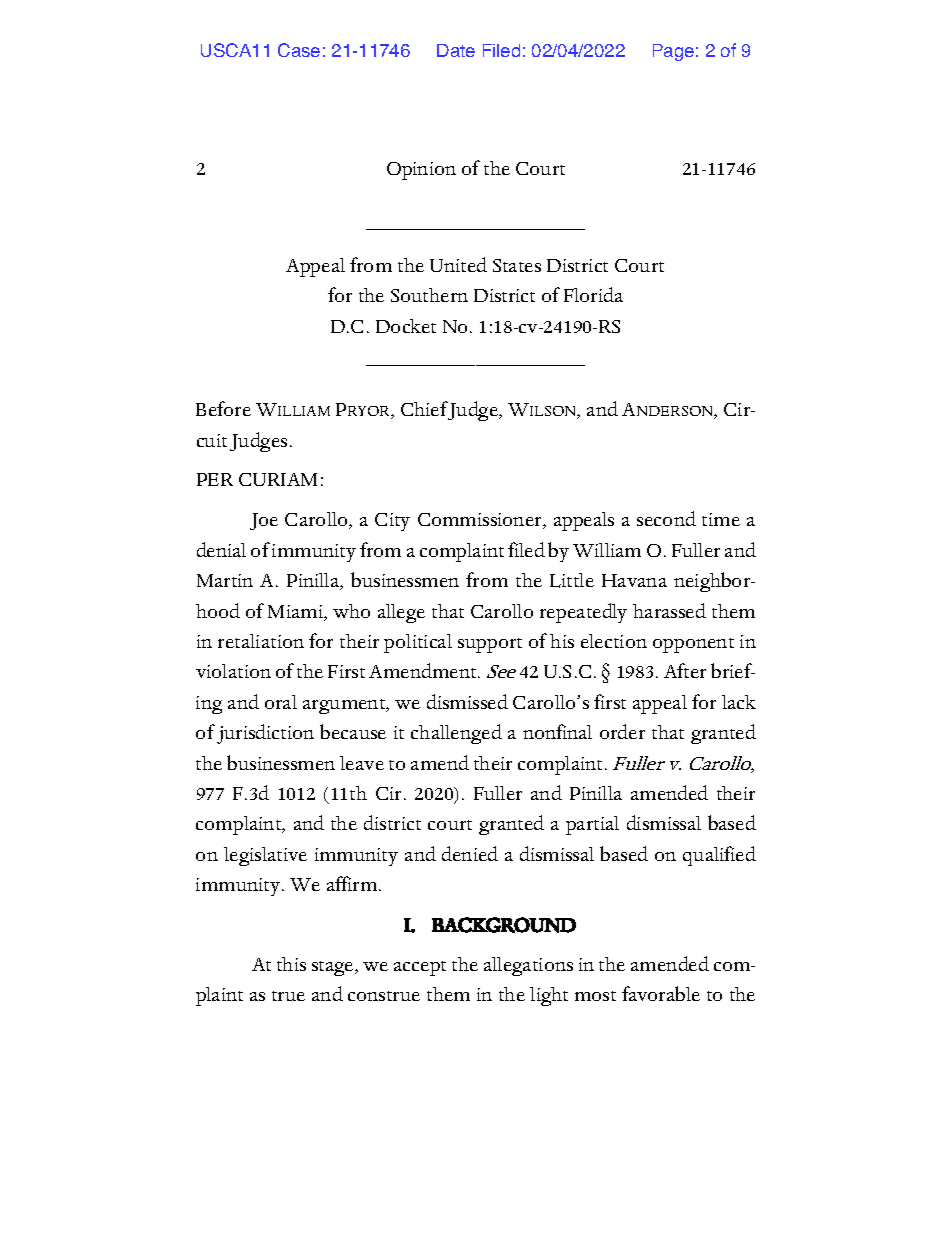  Describe the element at coordinates (291, 964) in the document. I see `this` at that location.
